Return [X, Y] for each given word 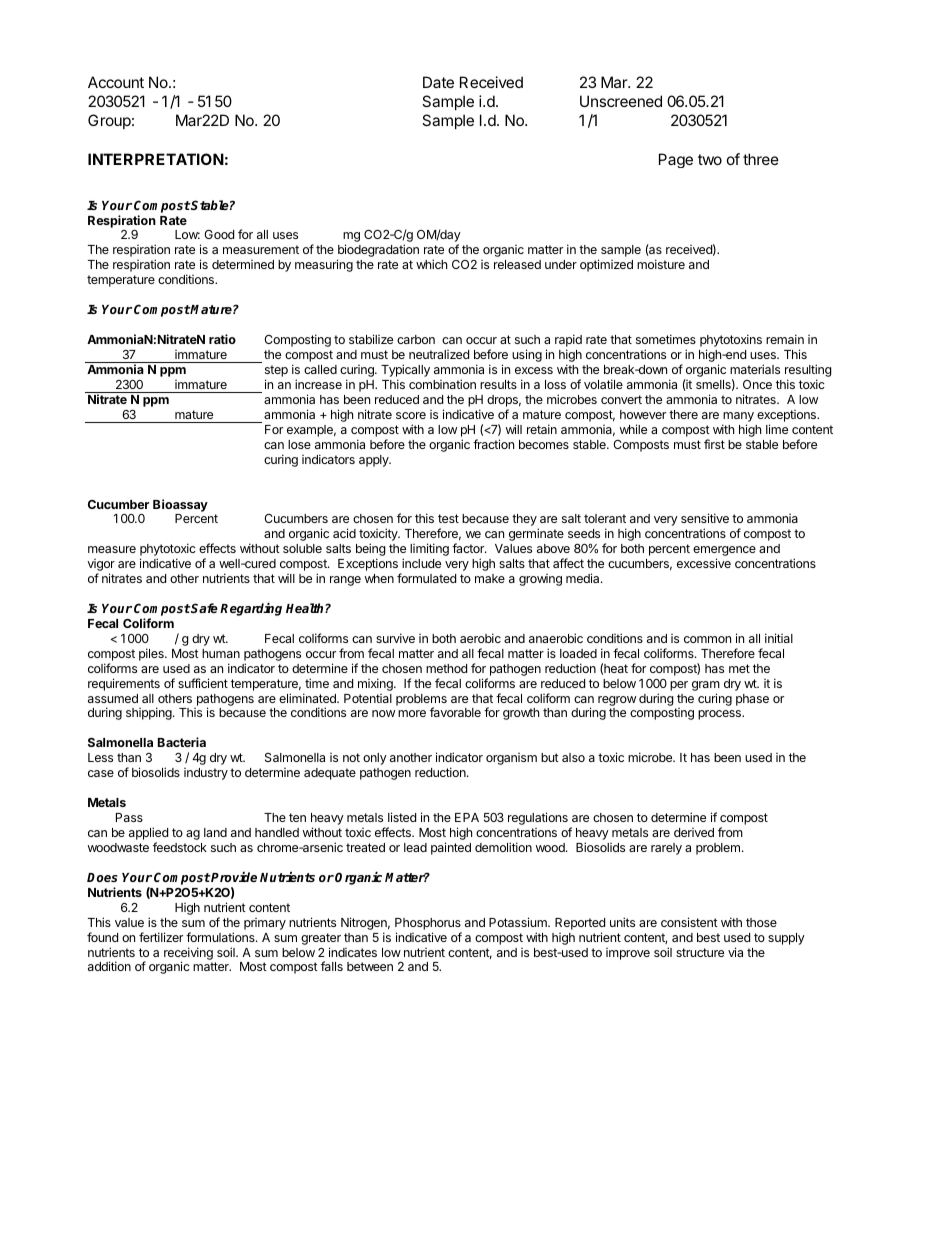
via [735, 952]
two [710, 159]
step [276, 371]
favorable [455, 712]
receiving [188, 954]
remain [785, 339]
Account [116, 82]
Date [438, 82]
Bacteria [182, 742]
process [721, 715]
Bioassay [180, 505]
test [448, 518]
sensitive [705, 518]
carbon [416, 339]
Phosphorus [428, 924]
